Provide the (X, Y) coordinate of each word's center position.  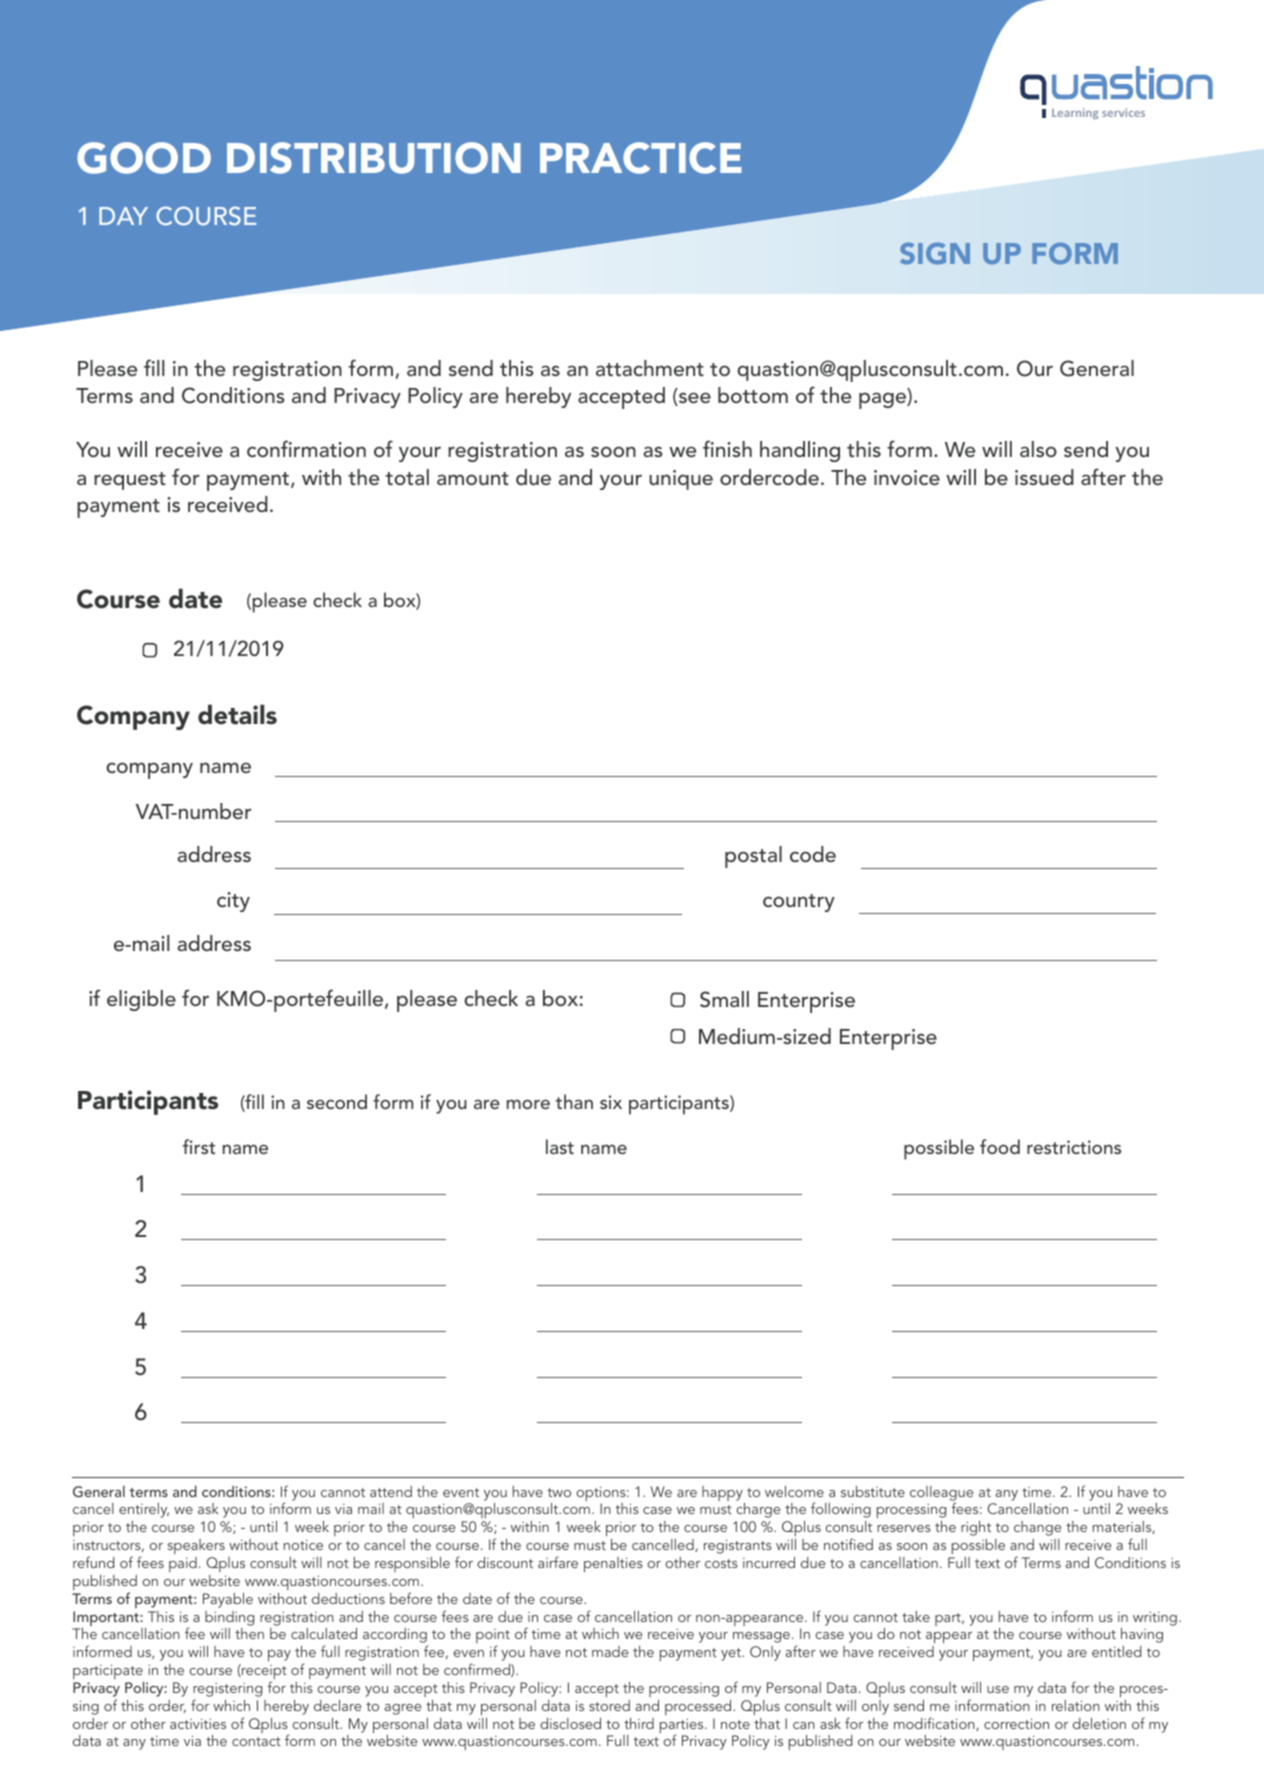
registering (227, 1690)
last (560, 1146)
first (199, 1146)
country (799, 903)
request (130, 481)
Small (724, 999)
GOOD (144, 158)
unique (681, 480)
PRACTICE (641, 158)
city (233, 902)
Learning (1075, 113)
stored (609, 1705)
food (1000, 1146)
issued (1044, 477)
